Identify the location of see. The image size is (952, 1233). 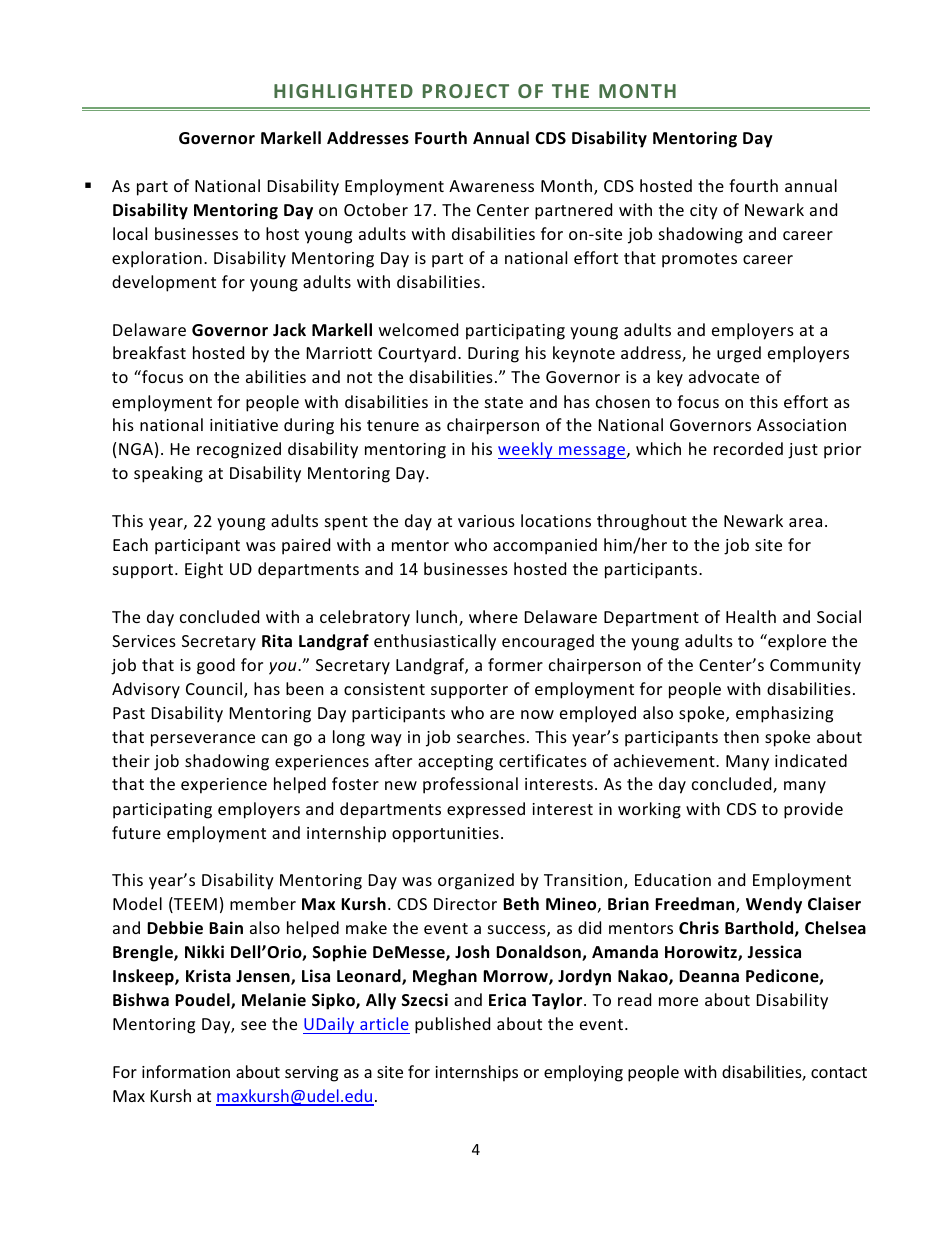
(253, 1025).
